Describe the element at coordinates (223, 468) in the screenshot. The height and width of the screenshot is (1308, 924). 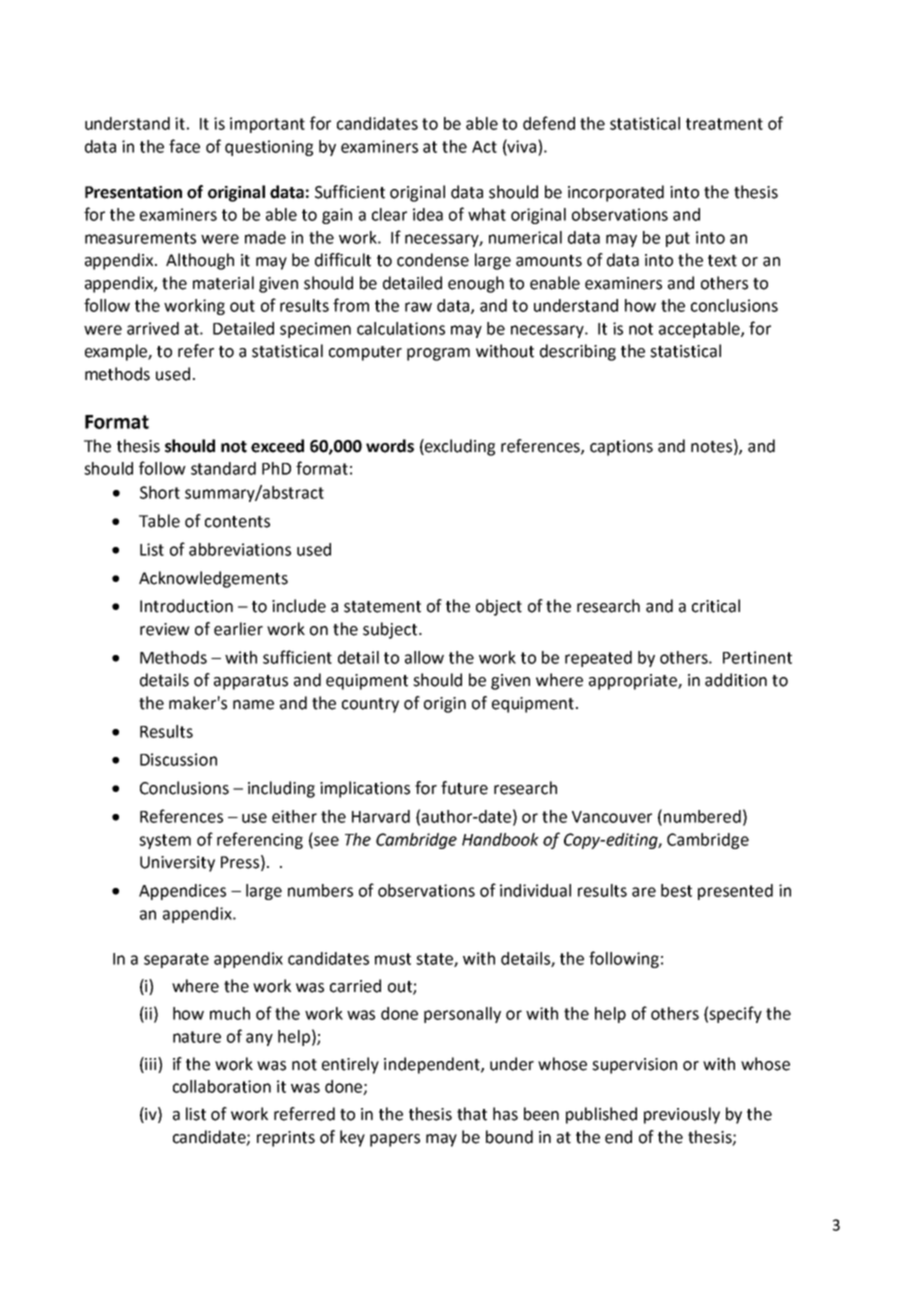
I see `standard` at that location.
